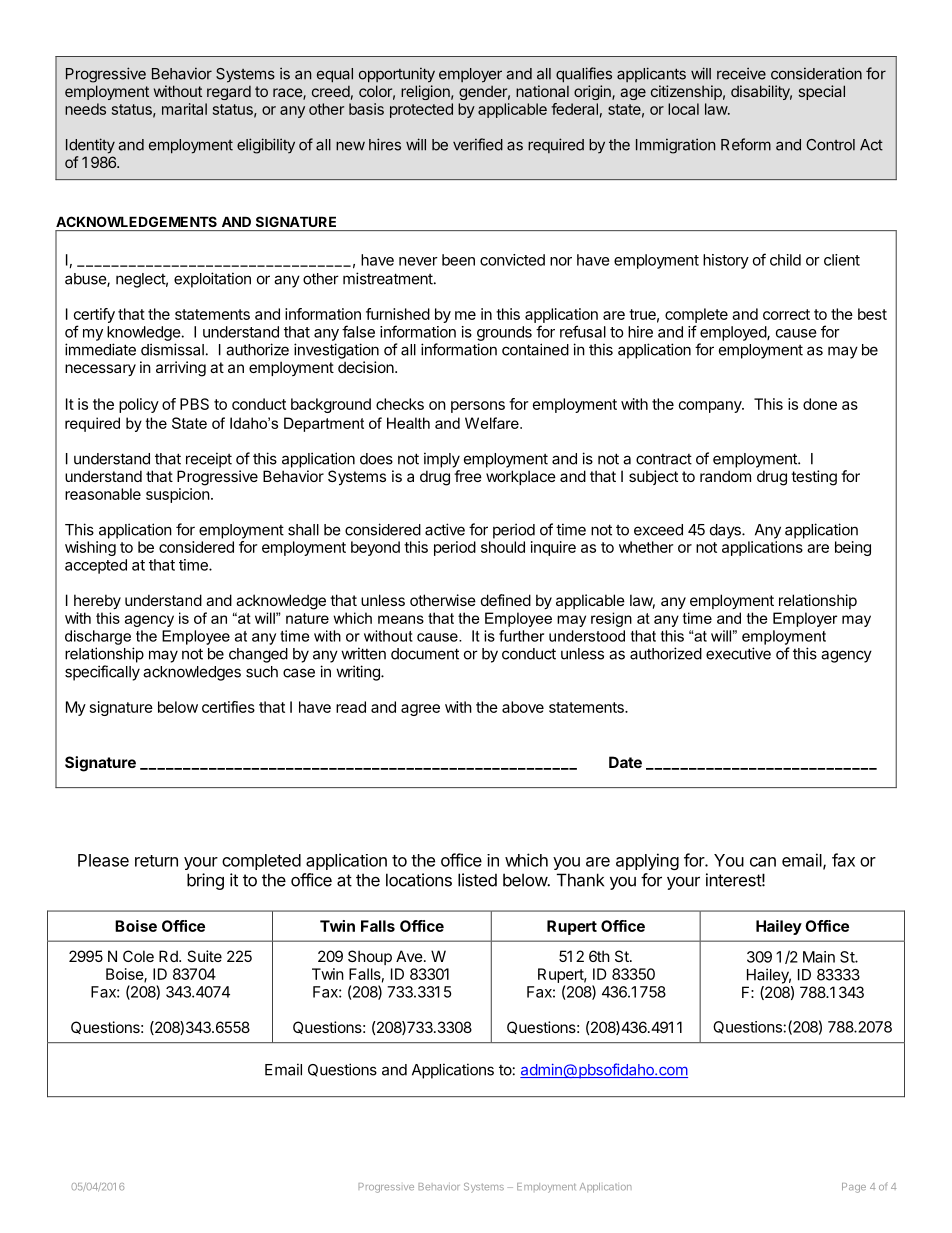 This image has width=952, height=1233. What do you see at coordinates (205, 881) in the image?
I see `bring` at bounding box center [205, 881].
